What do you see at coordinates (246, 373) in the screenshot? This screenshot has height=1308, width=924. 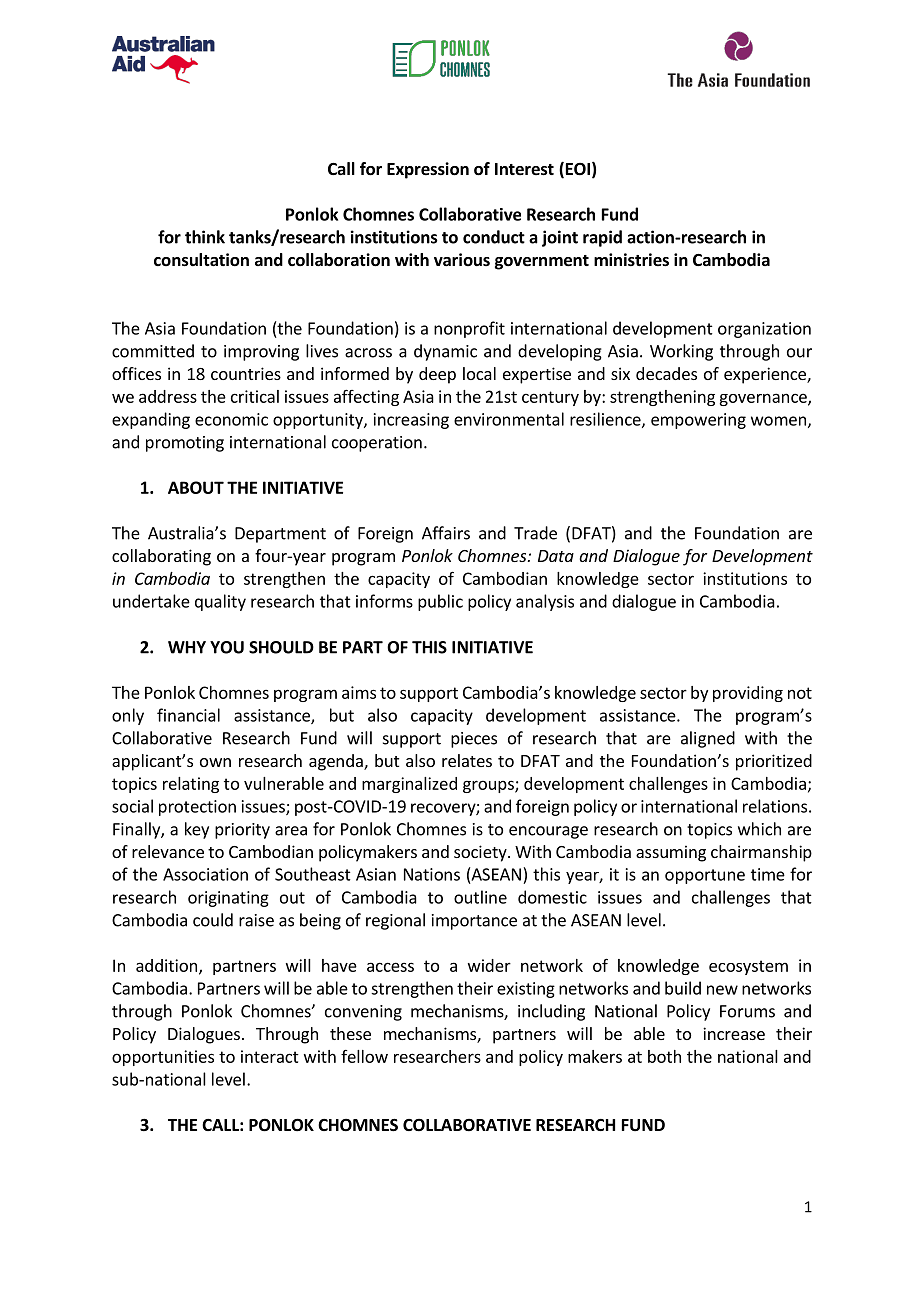 I see `countries` at bounding box center [246, 373].
